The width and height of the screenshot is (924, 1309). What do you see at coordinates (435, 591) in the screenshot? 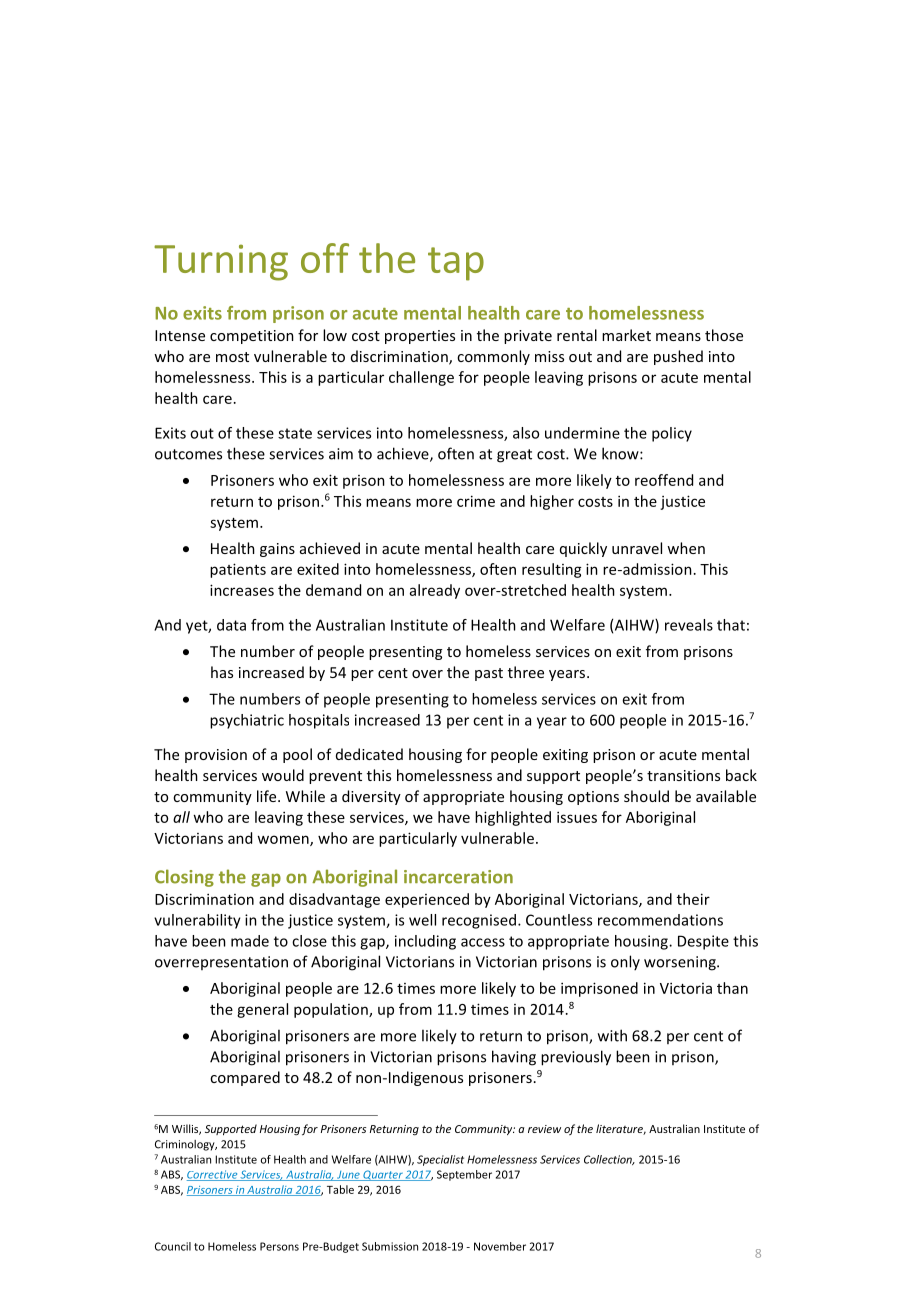
I see `already` at bounding box center [435, 591].
